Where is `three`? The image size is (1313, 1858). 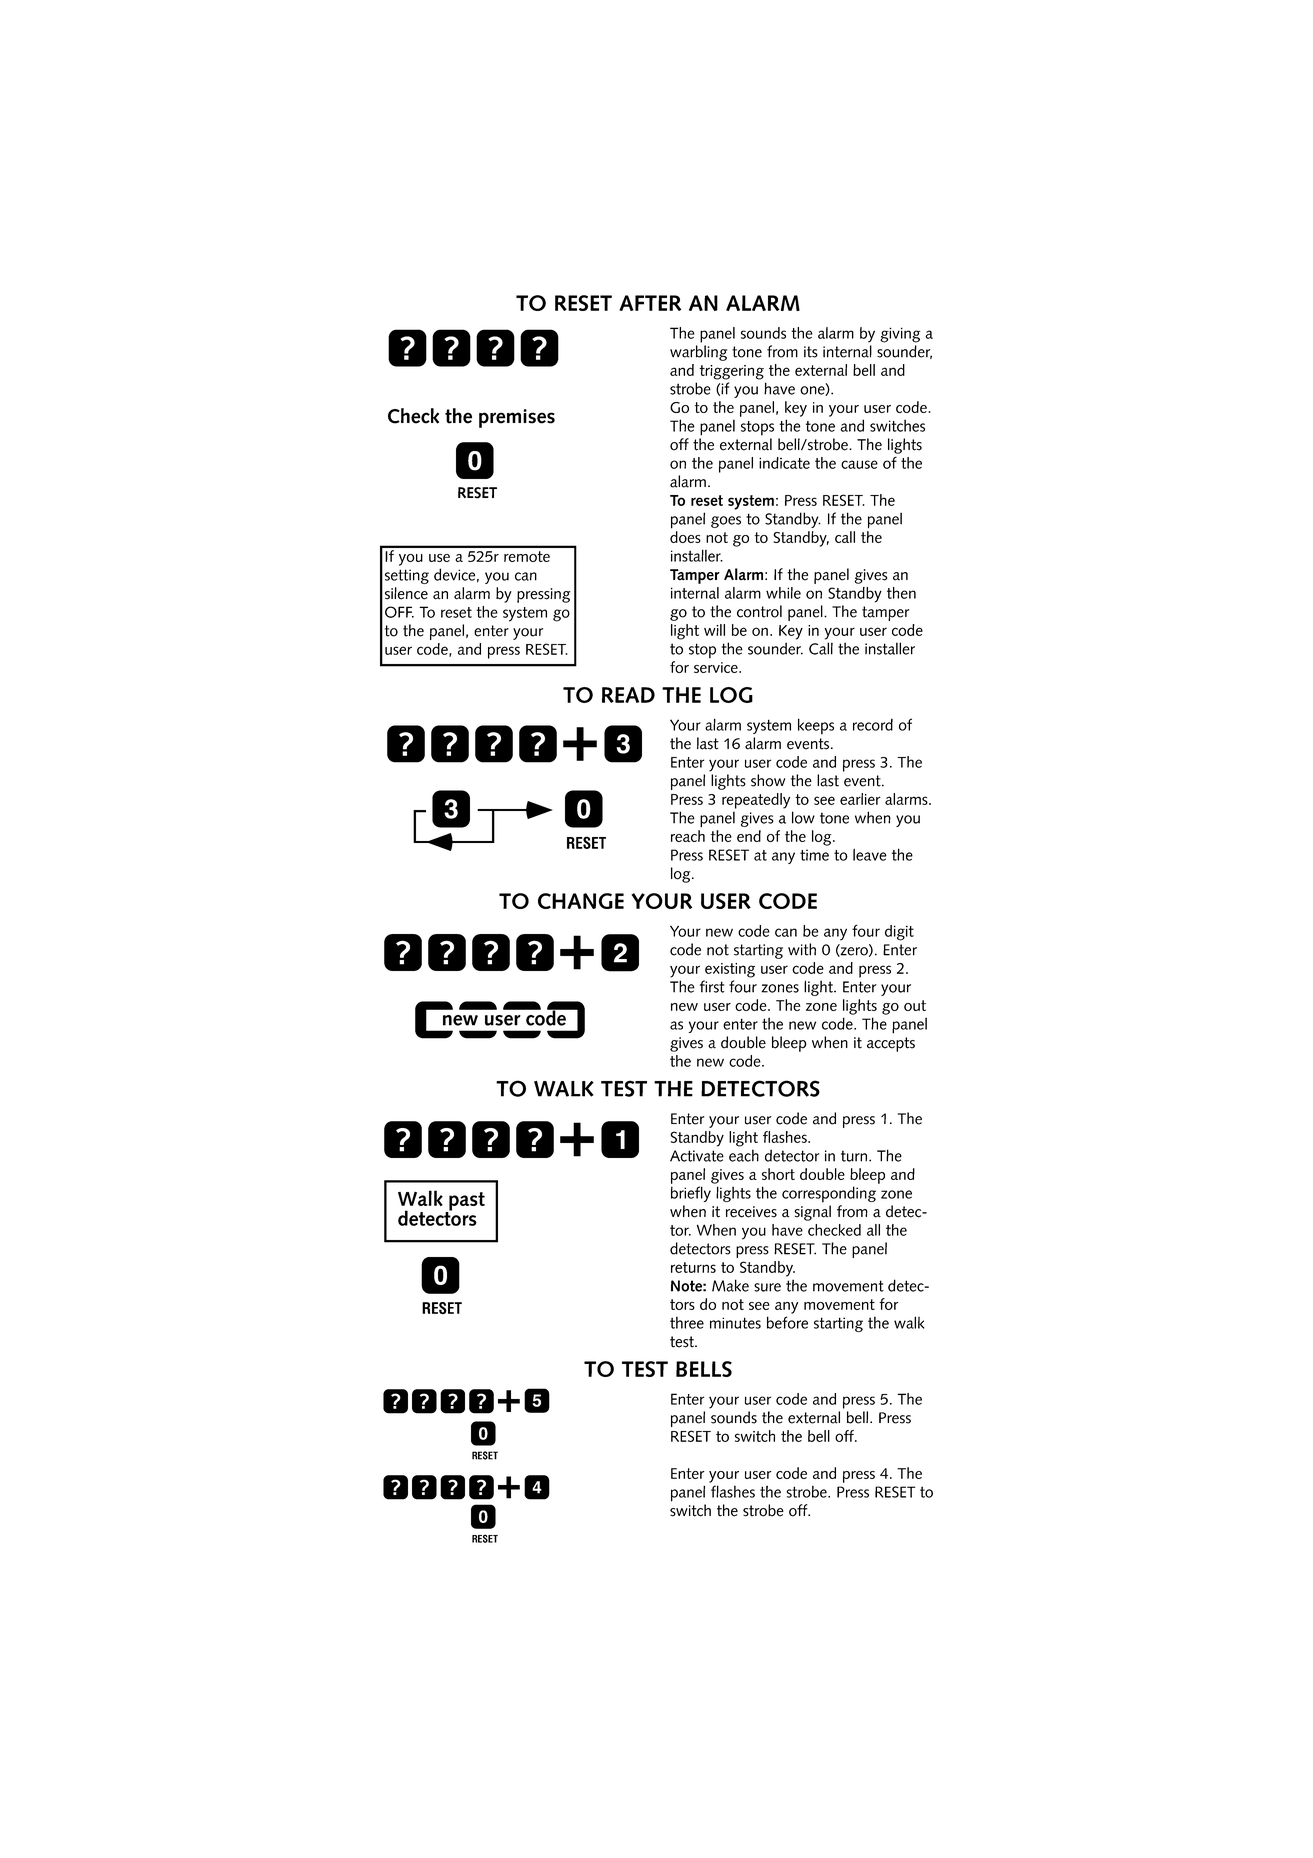
three is located at coordinates (687, 1322).
